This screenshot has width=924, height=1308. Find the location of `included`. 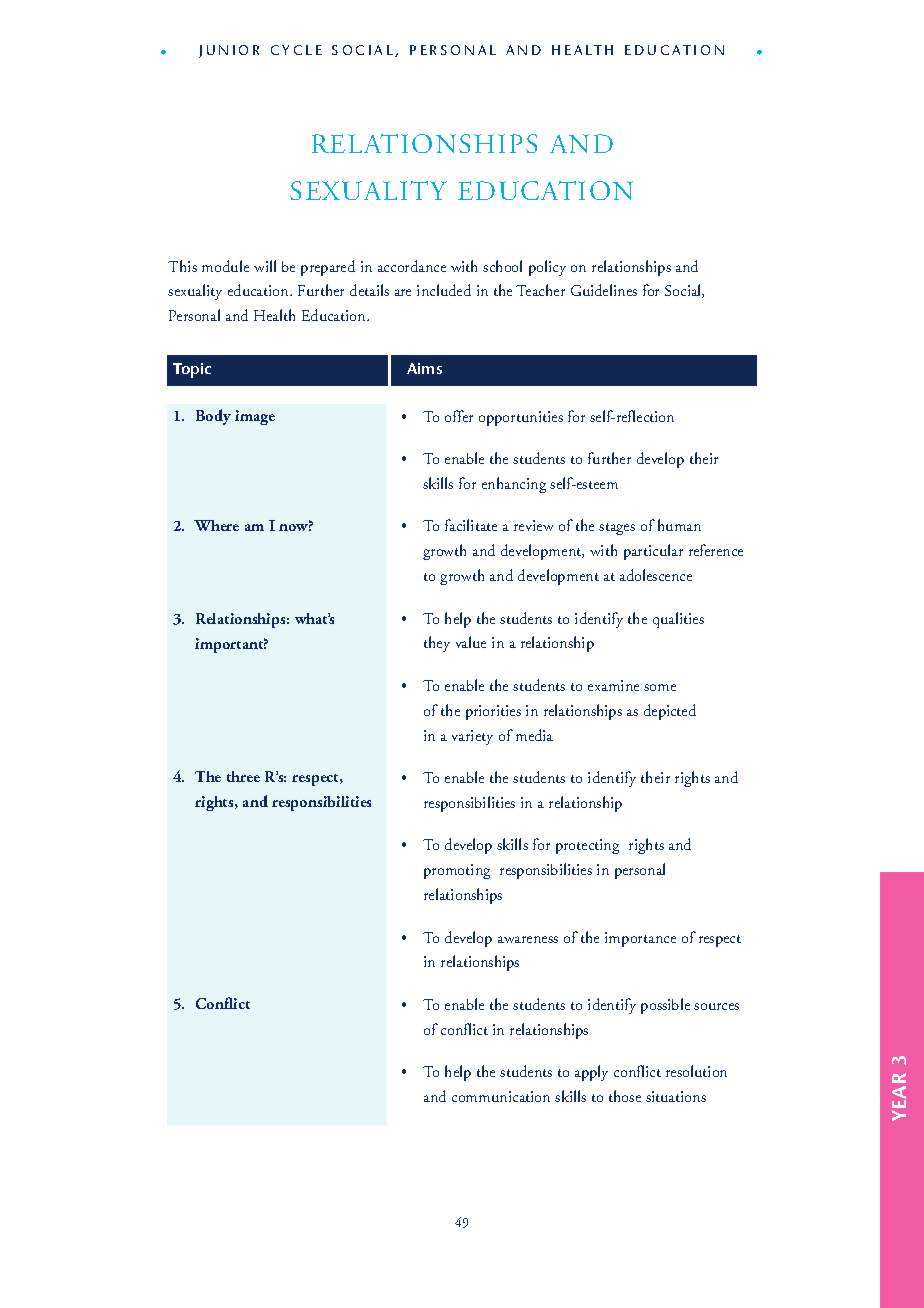

included is located at coordinates (444, 290).
